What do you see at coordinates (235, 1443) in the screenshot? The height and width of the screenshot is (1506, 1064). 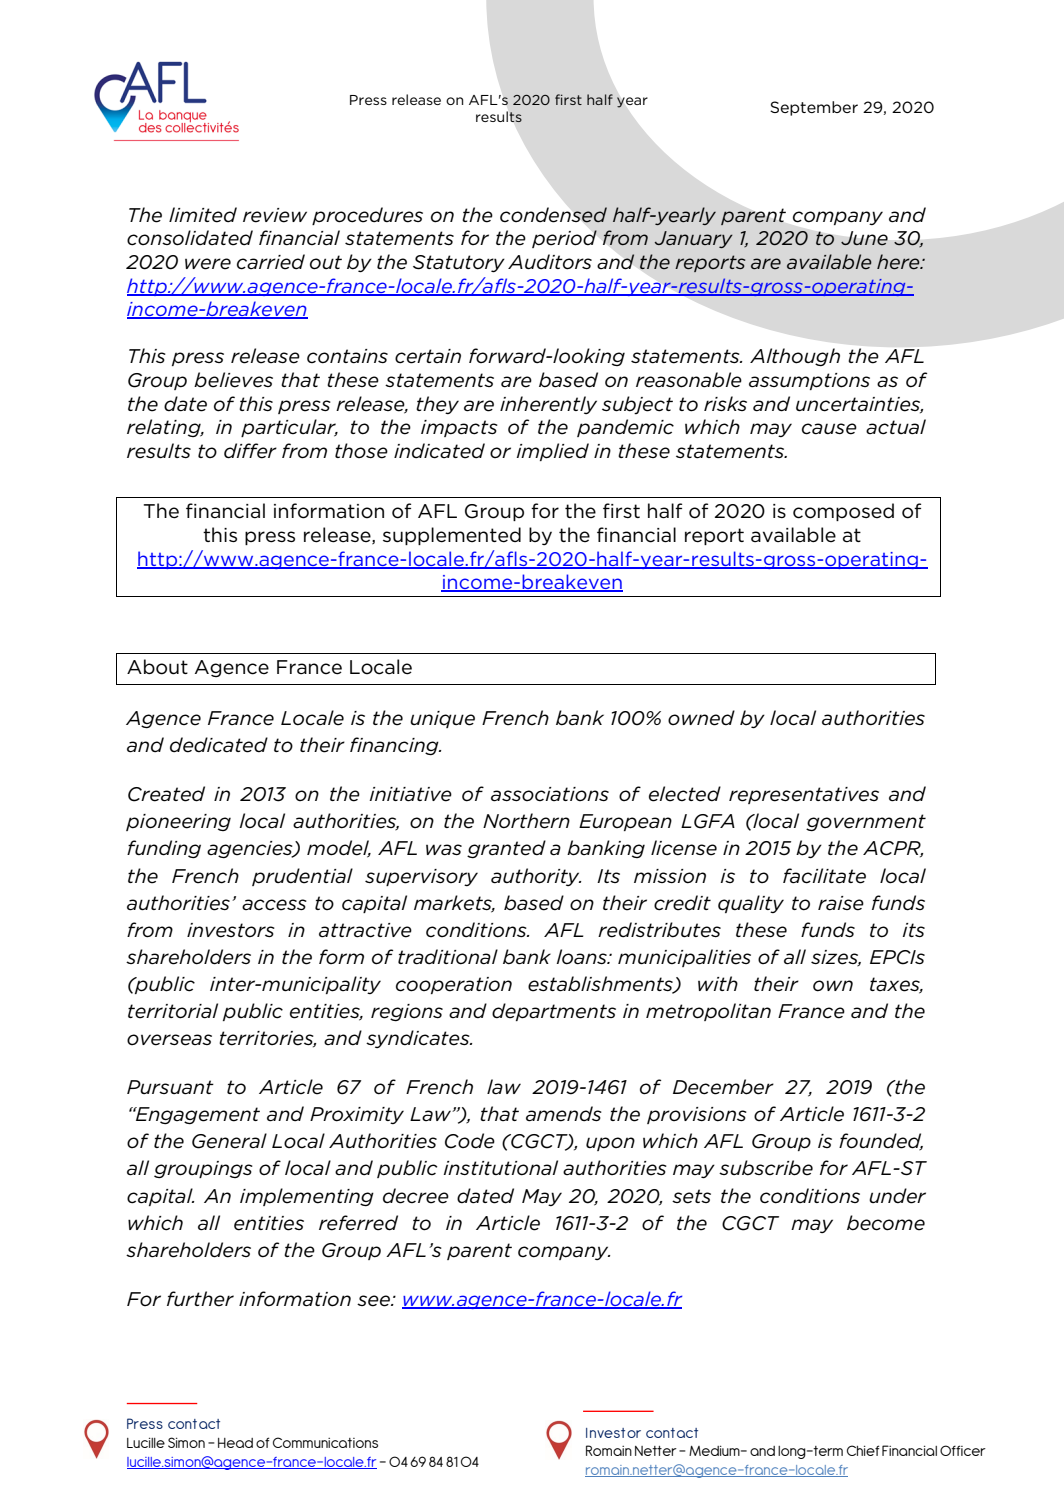 I see `Head` at bounding box center [235, 1443].
